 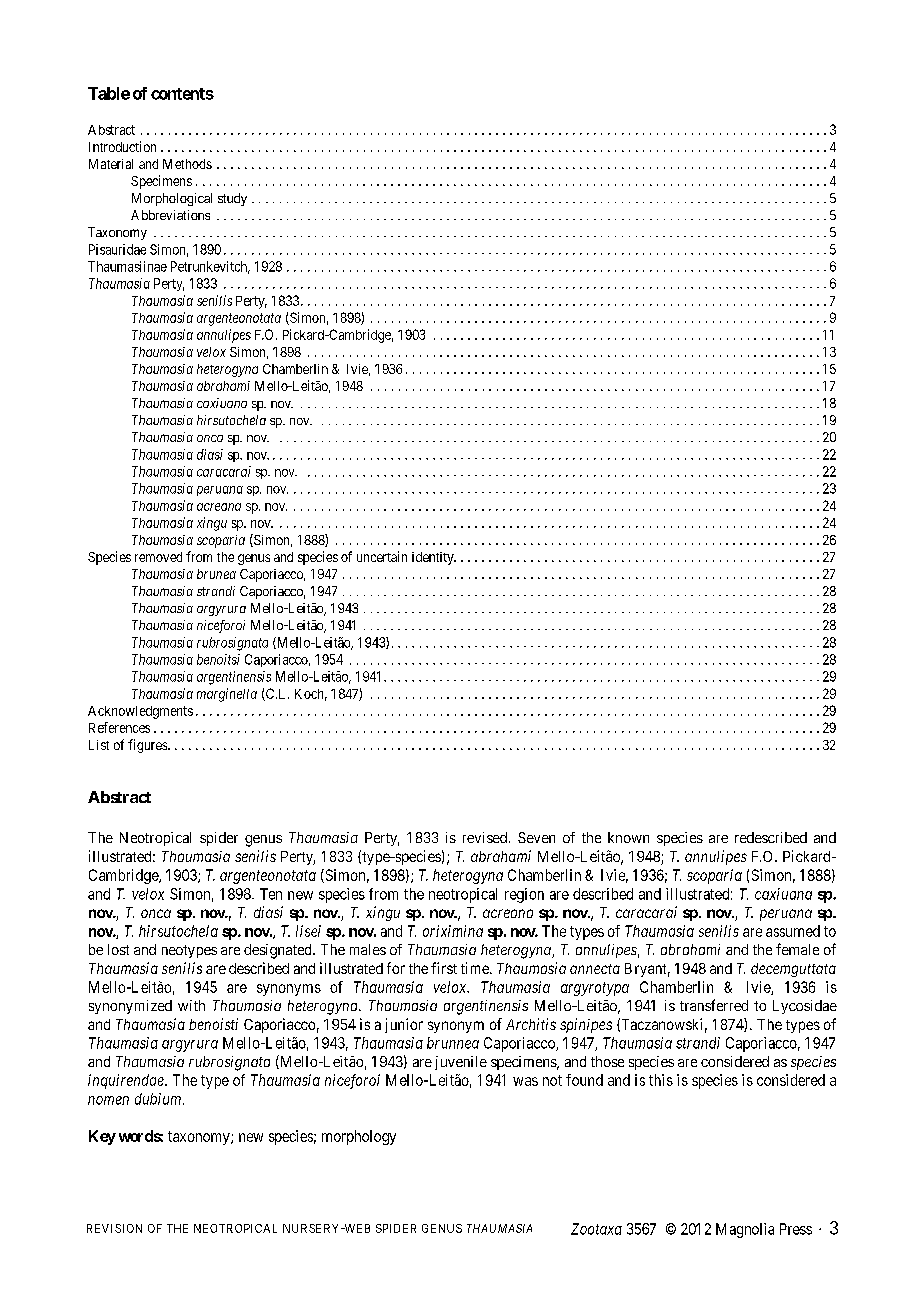 I want to click on Morphological, so click(x=172, y=199).
